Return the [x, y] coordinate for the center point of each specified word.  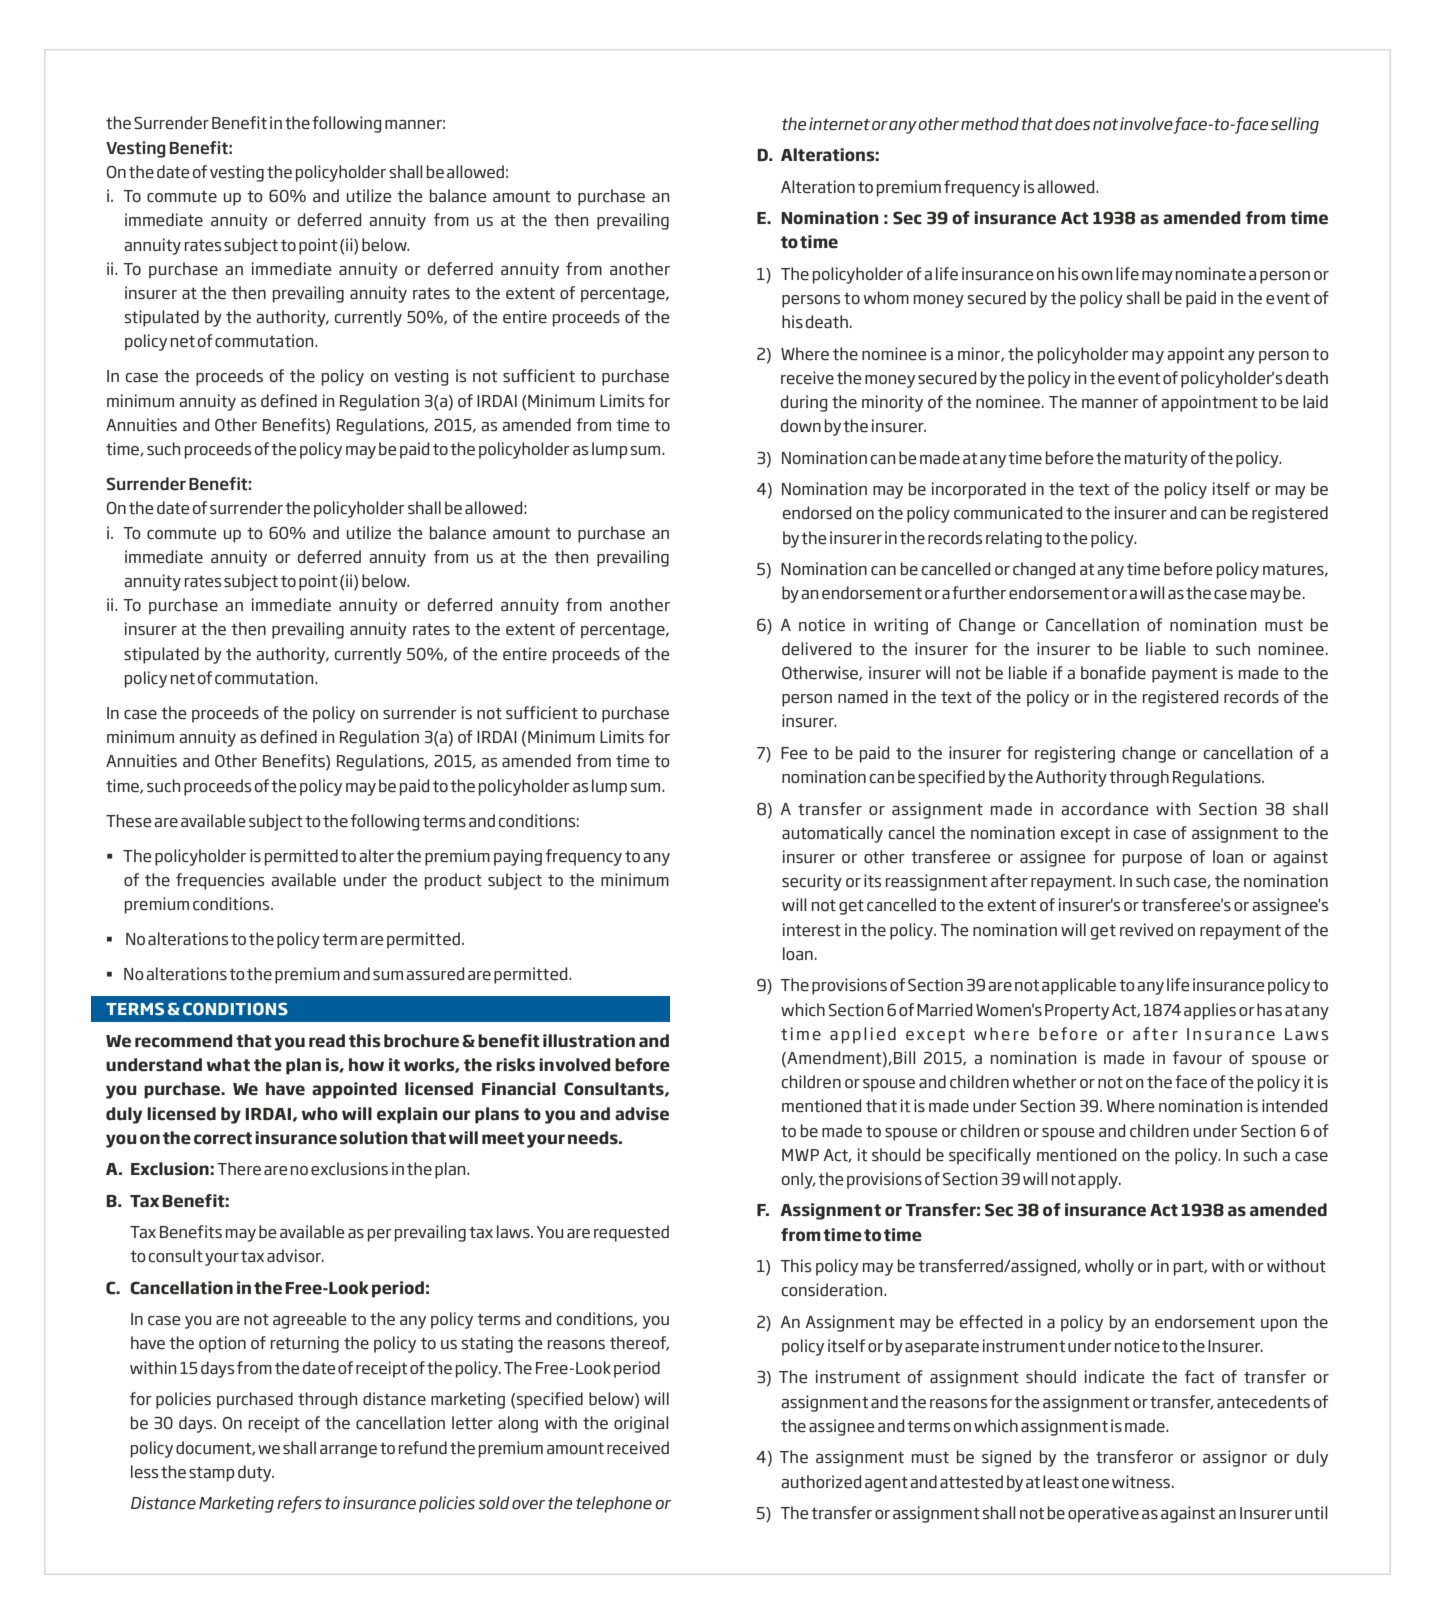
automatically [832, 834]
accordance [1105, 809]
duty [256, 1473]
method [990, 124]
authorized [821, 1482]
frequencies [220, 881]
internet [839, 124]
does [1073, 124]
